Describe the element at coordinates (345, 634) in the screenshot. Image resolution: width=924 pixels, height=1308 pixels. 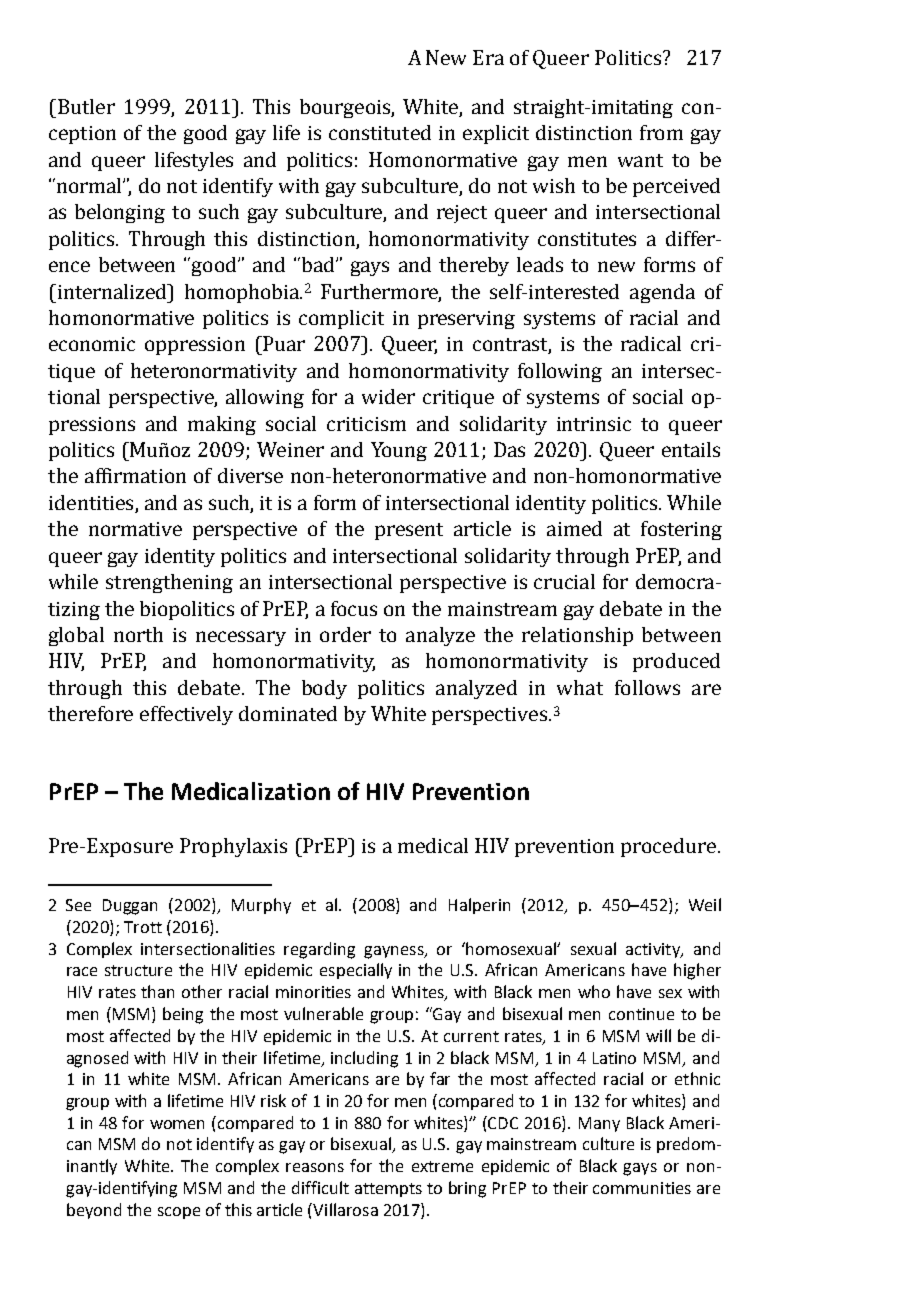
I see `order` at that location.
